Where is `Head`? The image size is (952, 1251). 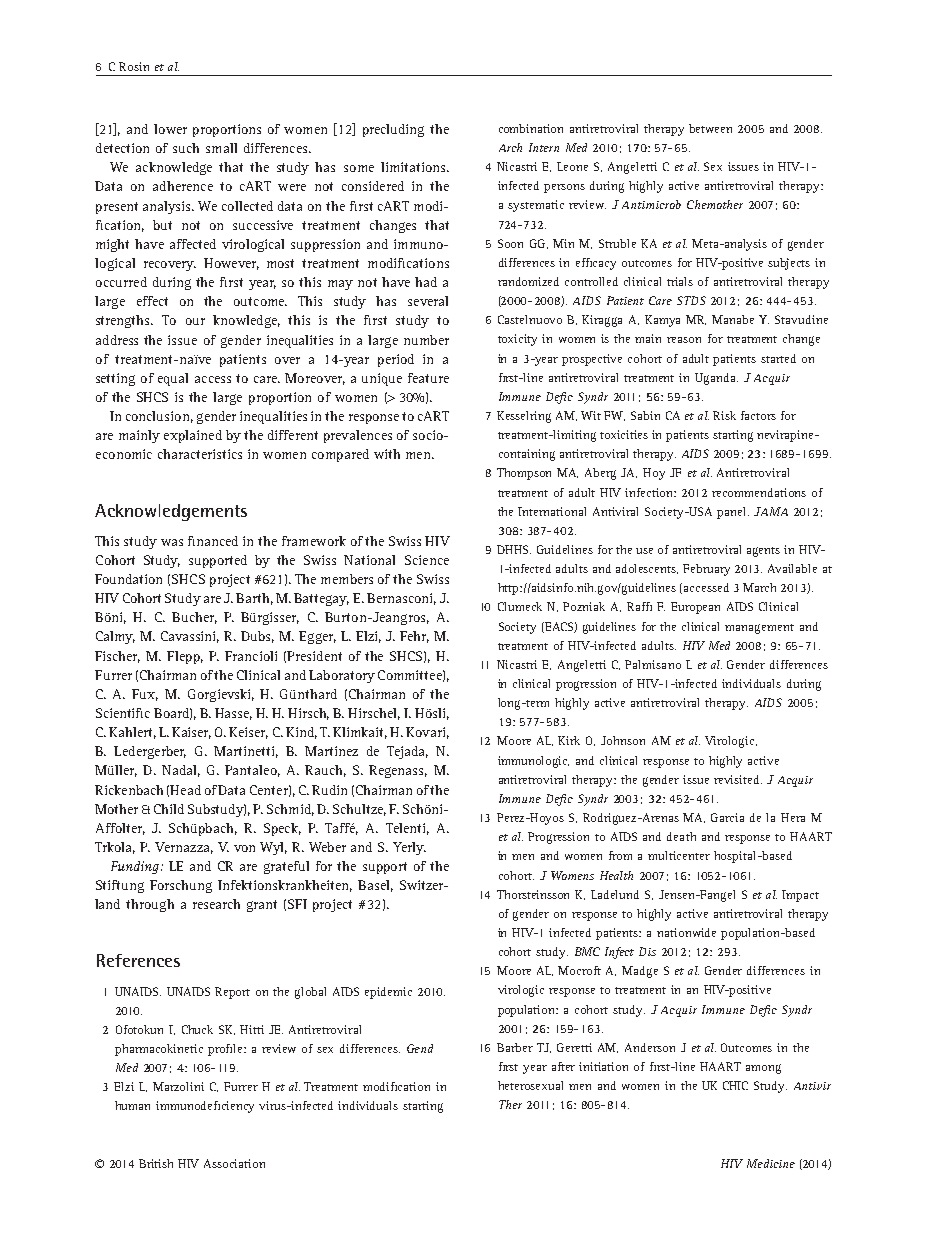
Head is located at coordinates (185, 790).
